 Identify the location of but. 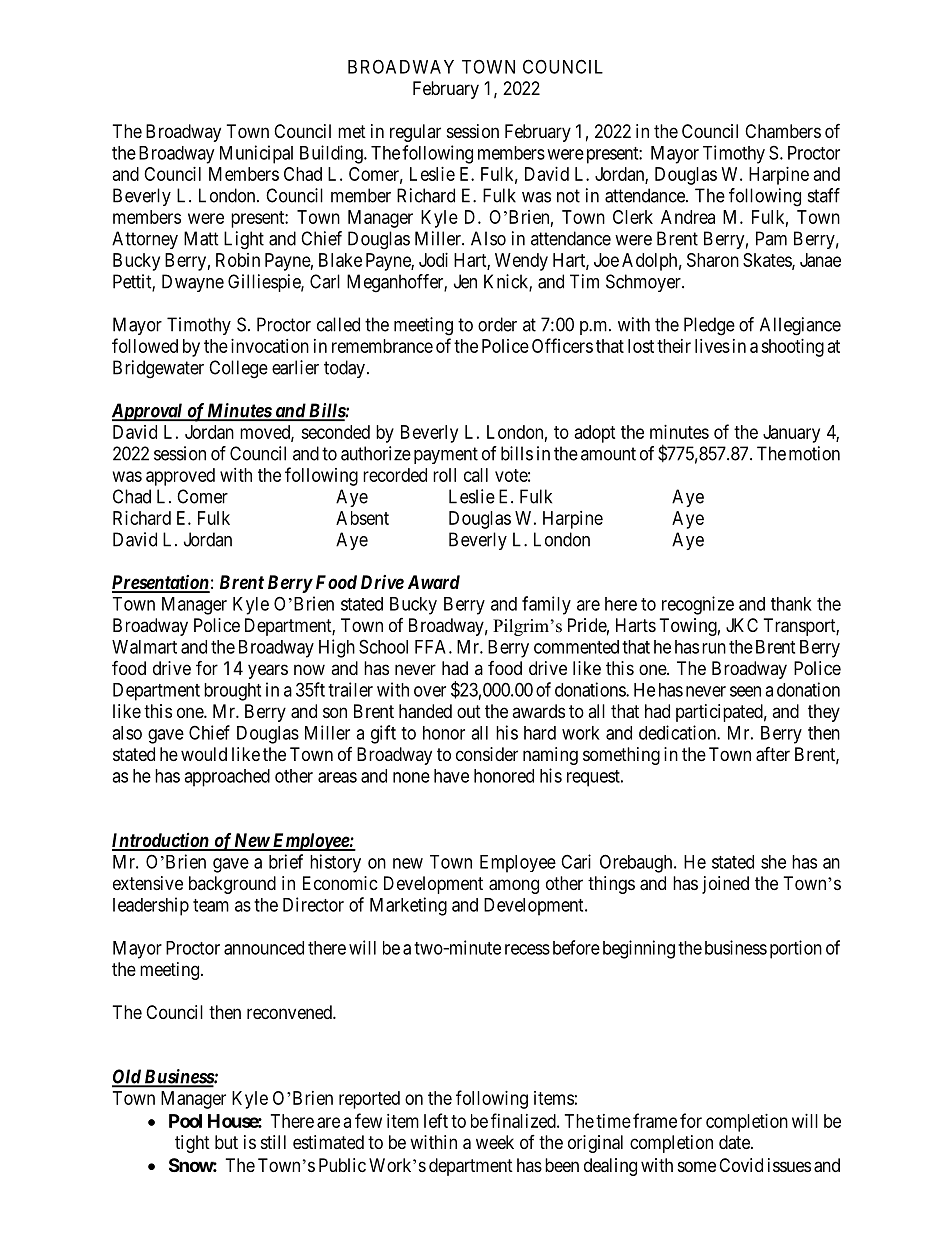
(226, 1142).
